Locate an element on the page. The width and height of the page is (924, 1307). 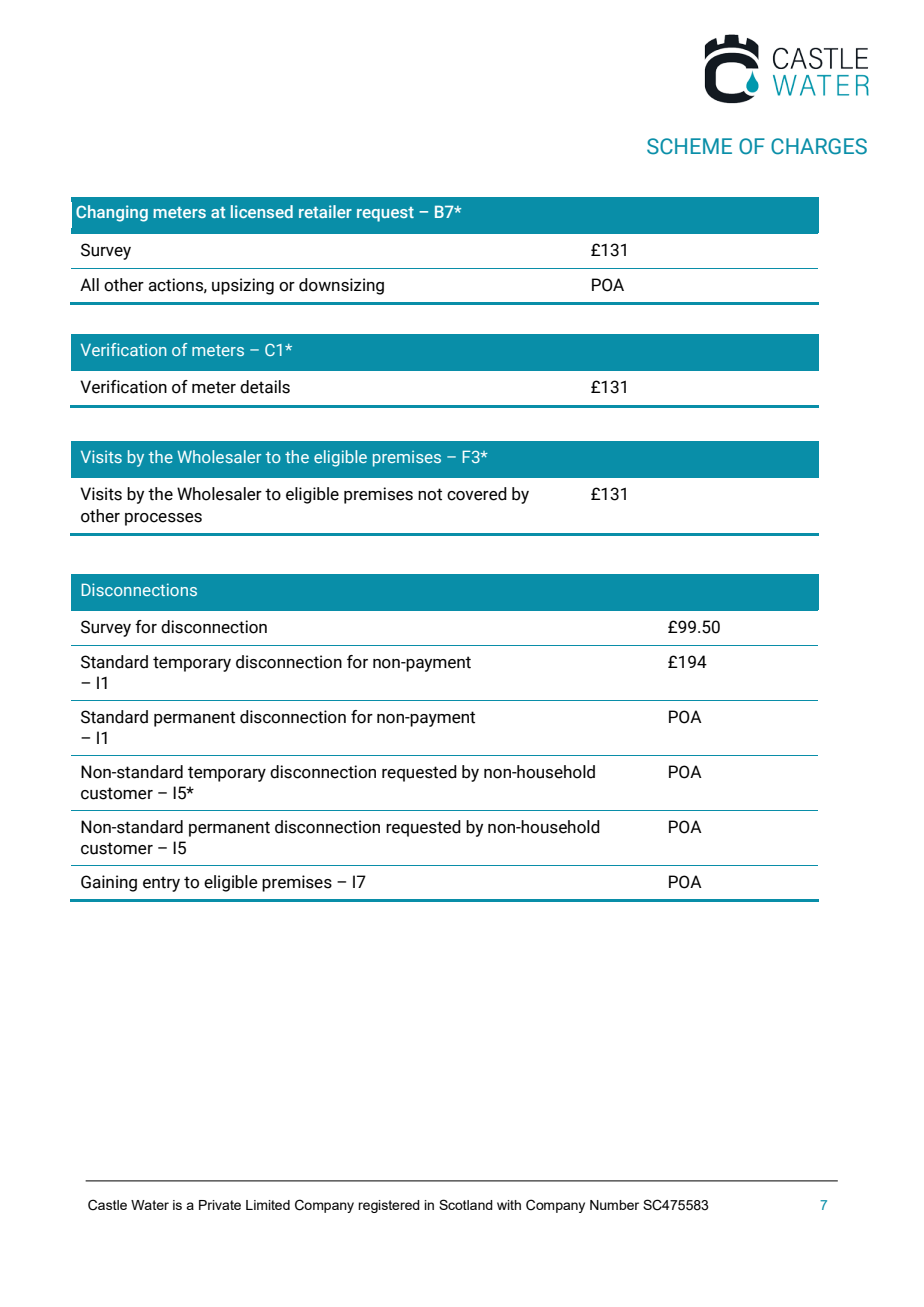
SCHEME is located at coordinates (689, 146).
